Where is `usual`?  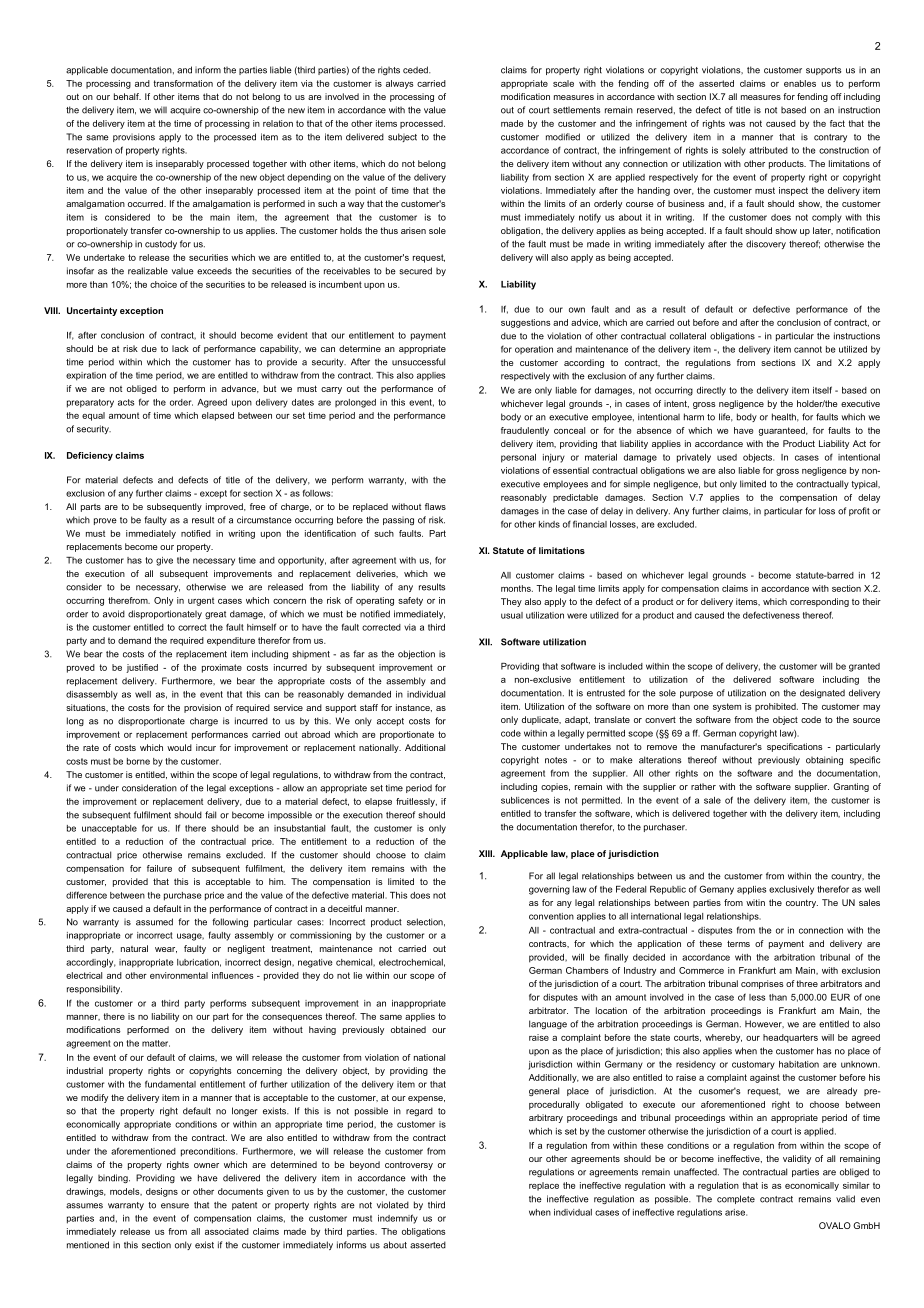
usual is located at coordinates (512, 615).
